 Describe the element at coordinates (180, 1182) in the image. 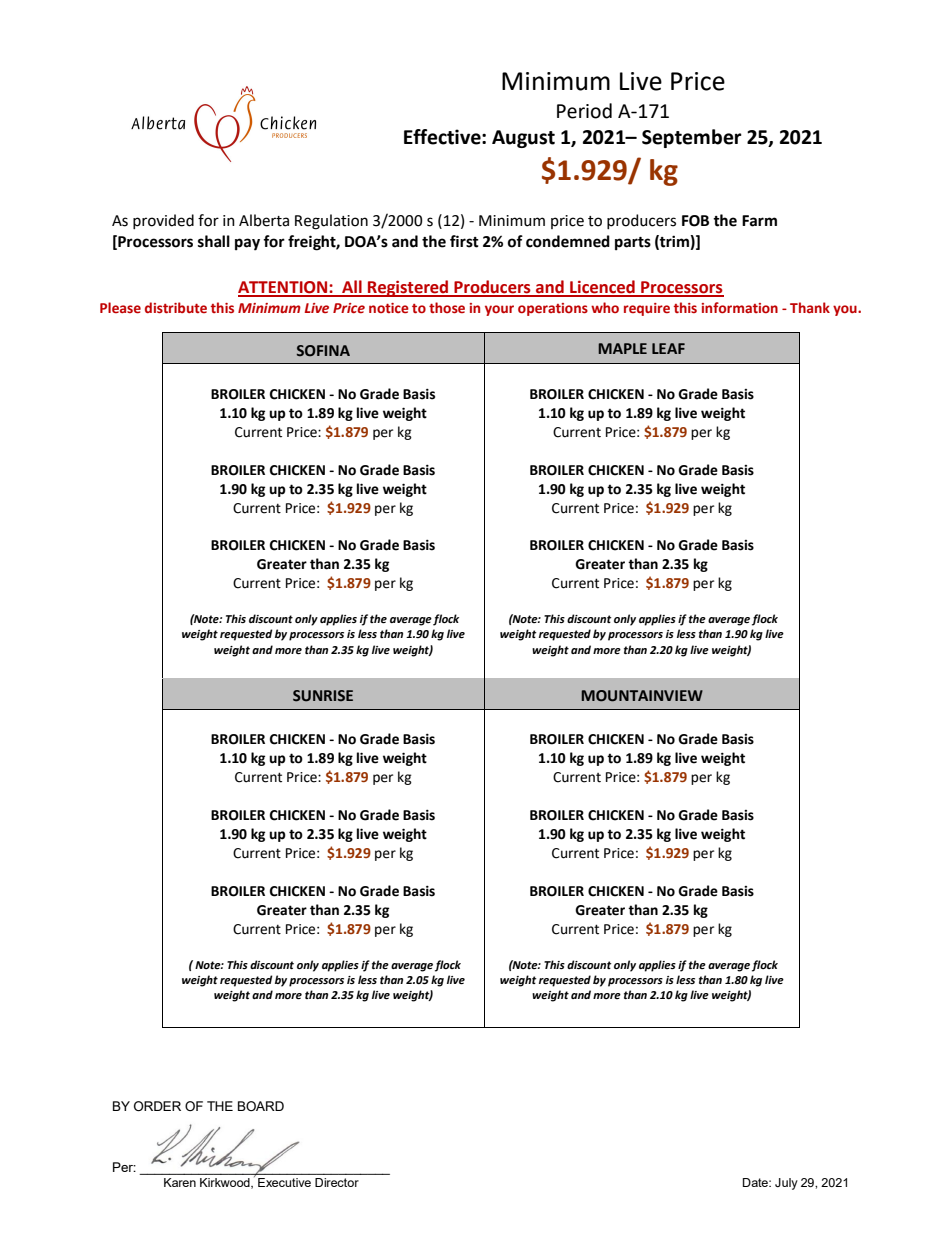

I see `Karen` at that location.
